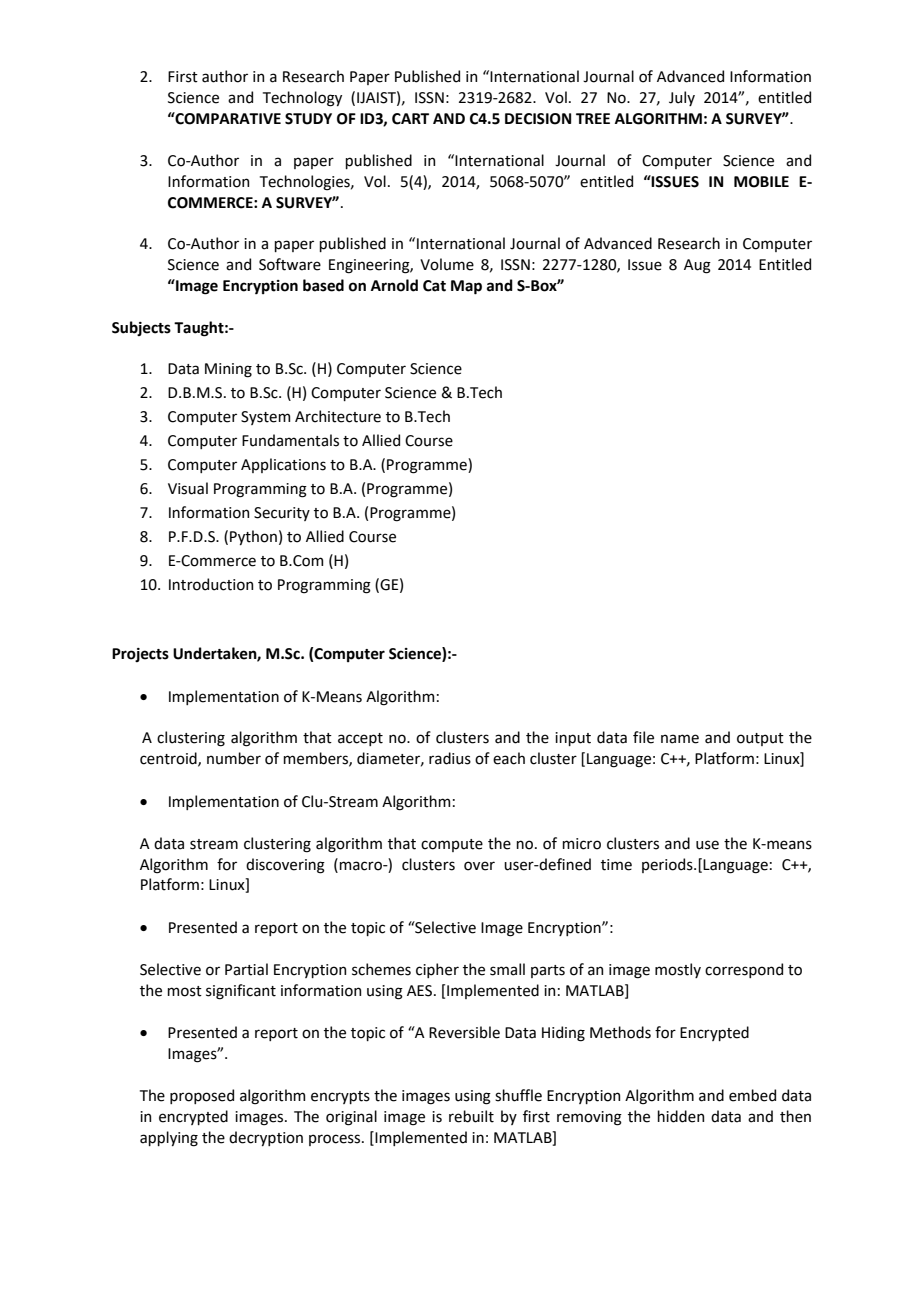  Describe the element at coordinates (338, 416) in the document. I see `Architecture` at that location.
